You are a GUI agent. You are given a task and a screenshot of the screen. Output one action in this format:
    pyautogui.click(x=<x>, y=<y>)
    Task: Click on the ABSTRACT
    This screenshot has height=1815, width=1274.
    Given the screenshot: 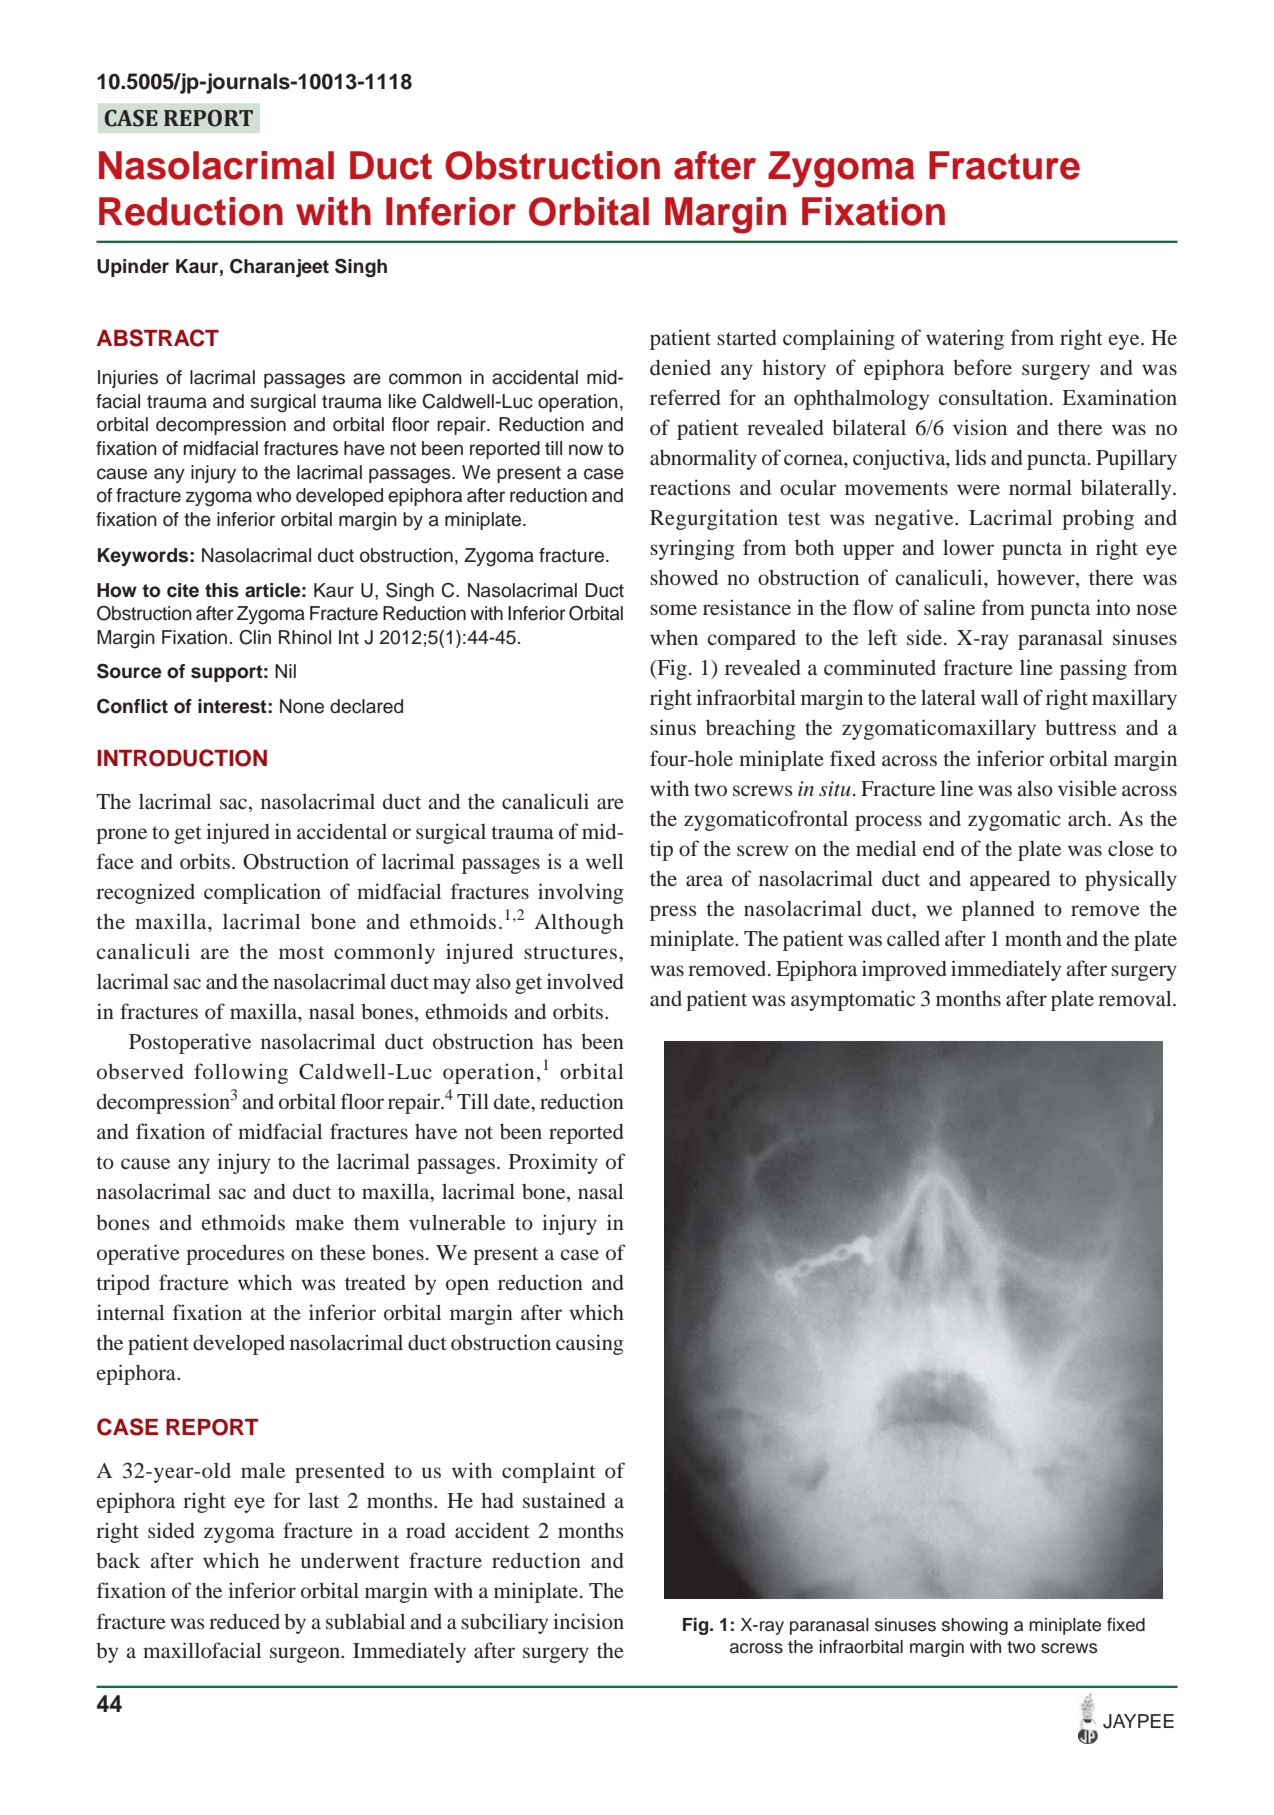 What is the action you would take?
    pyautogui.click(x=158, y=338)
